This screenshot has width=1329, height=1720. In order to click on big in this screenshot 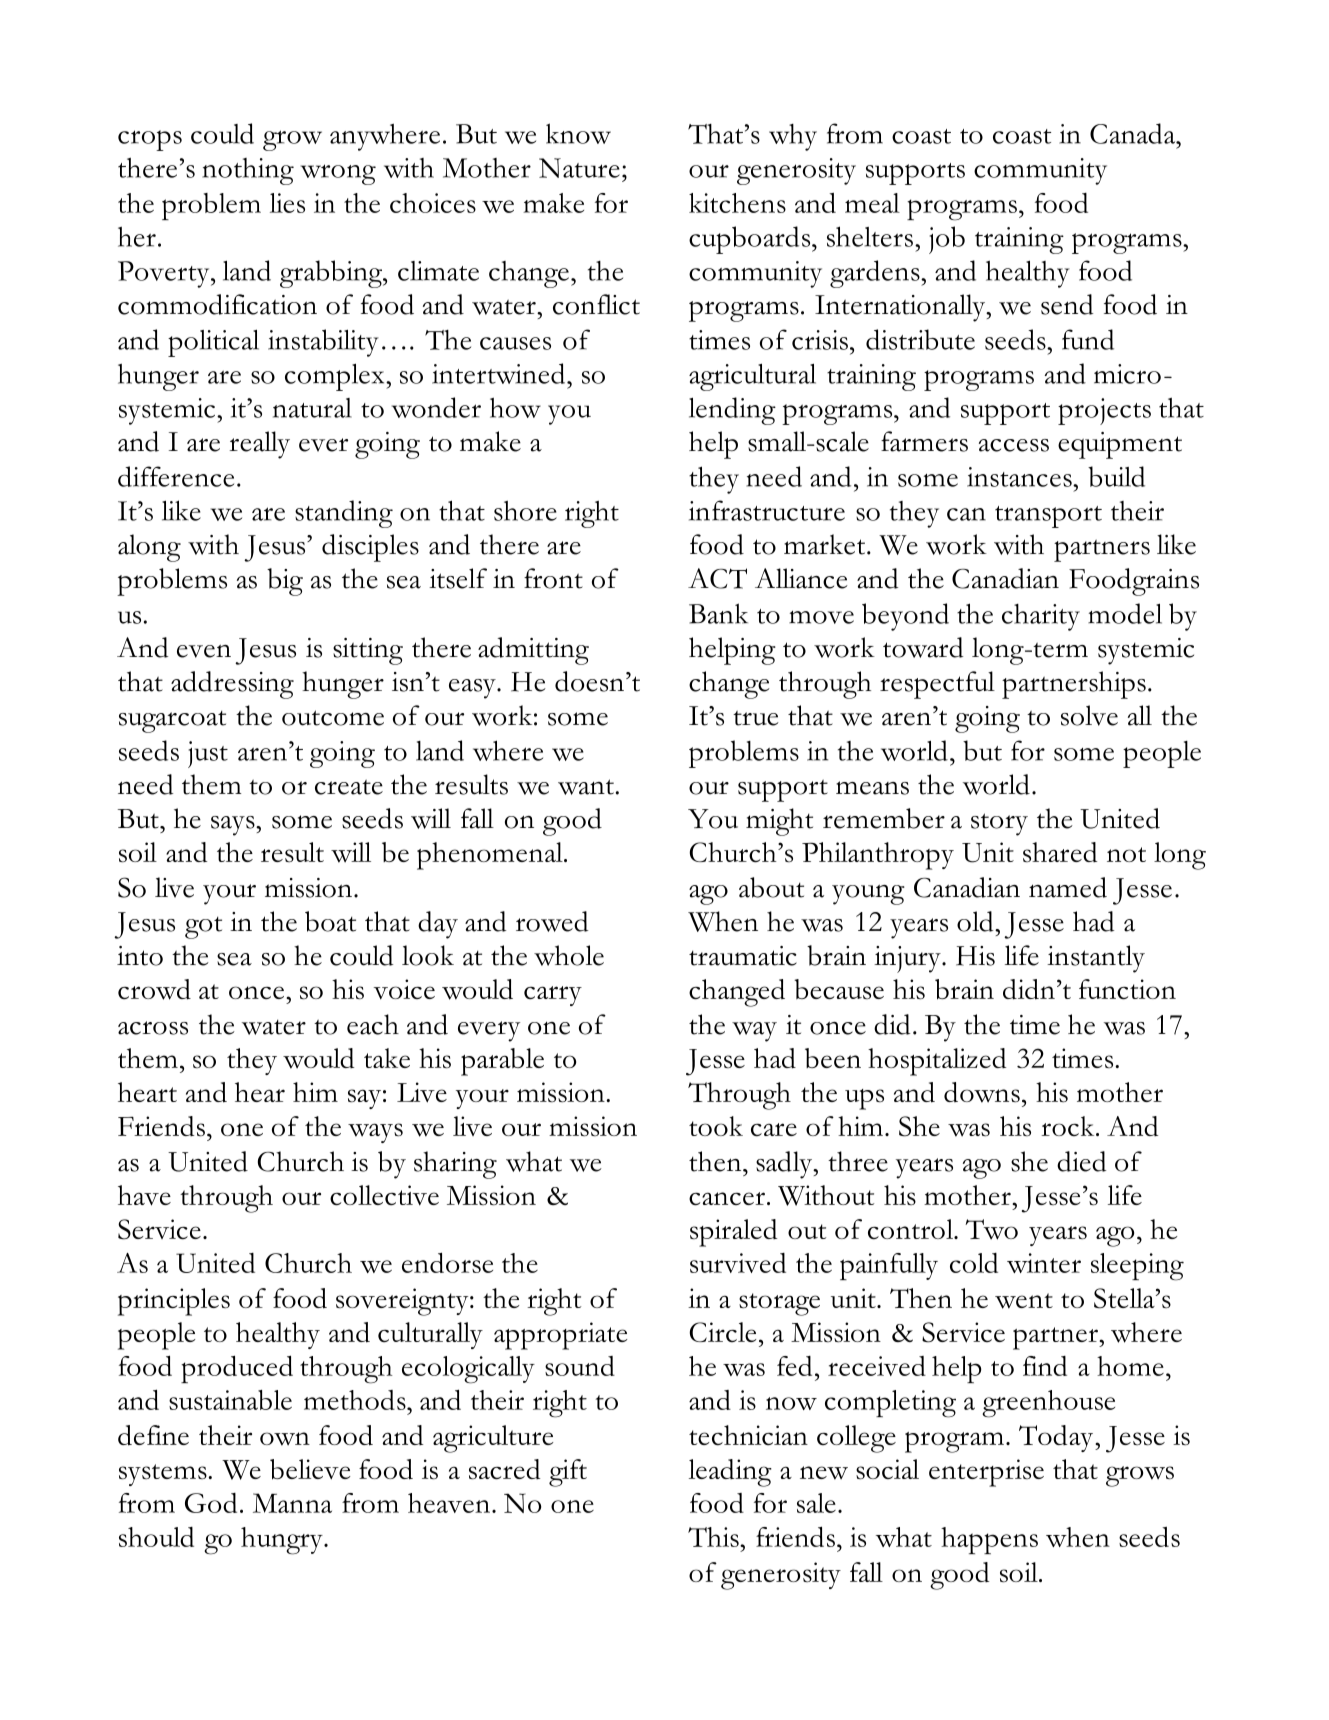, I will do `click(285, 582)`.
